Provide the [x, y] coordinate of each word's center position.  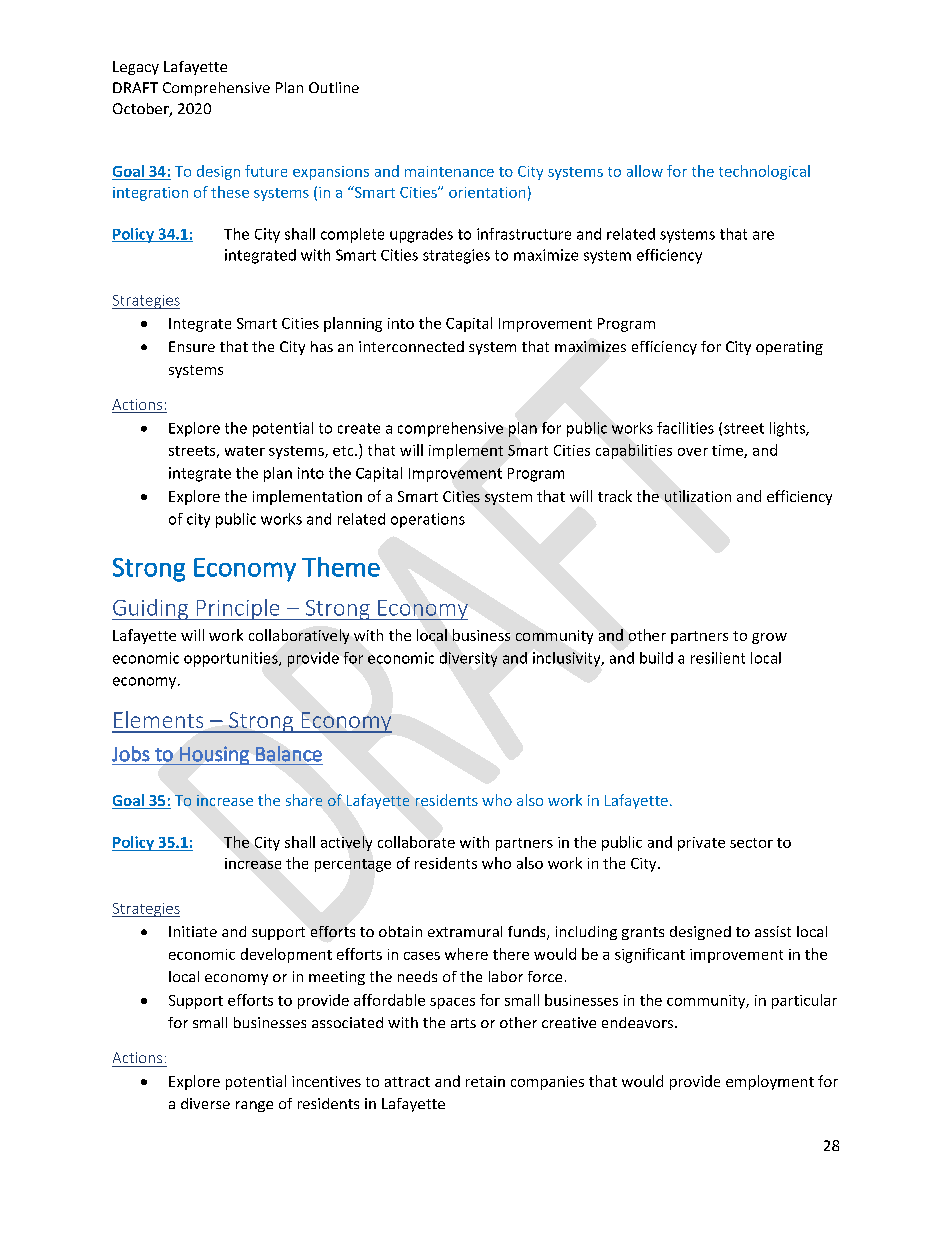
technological [764, 172]
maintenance [449, 171]
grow [769, 638]
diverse [205, 1103]
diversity [468, 659]
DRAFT [135, 87]
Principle [238, 609]
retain [485, 1081]
